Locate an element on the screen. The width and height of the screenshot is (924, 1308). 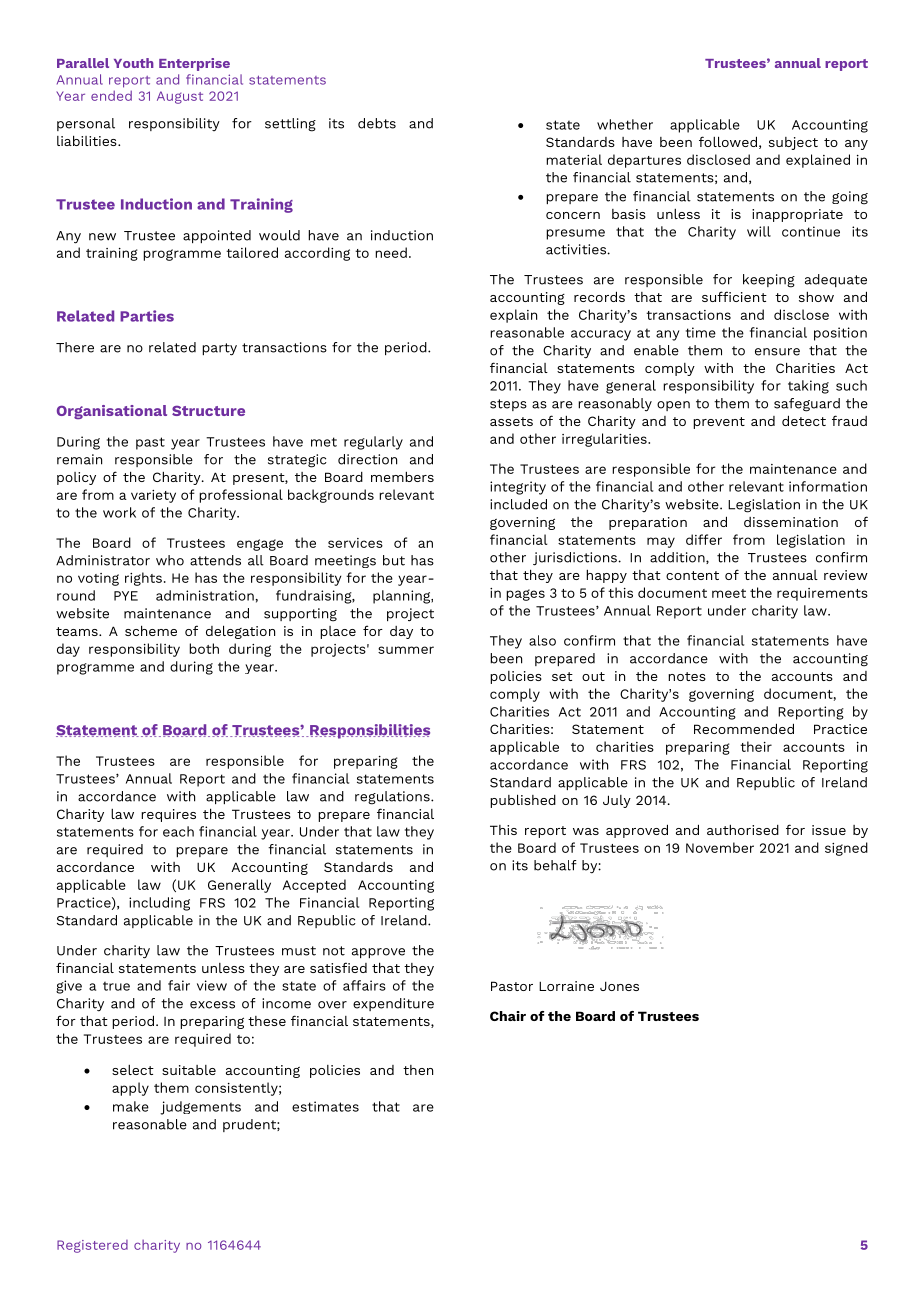
expenditure is located at coordinates (393, 1004).
